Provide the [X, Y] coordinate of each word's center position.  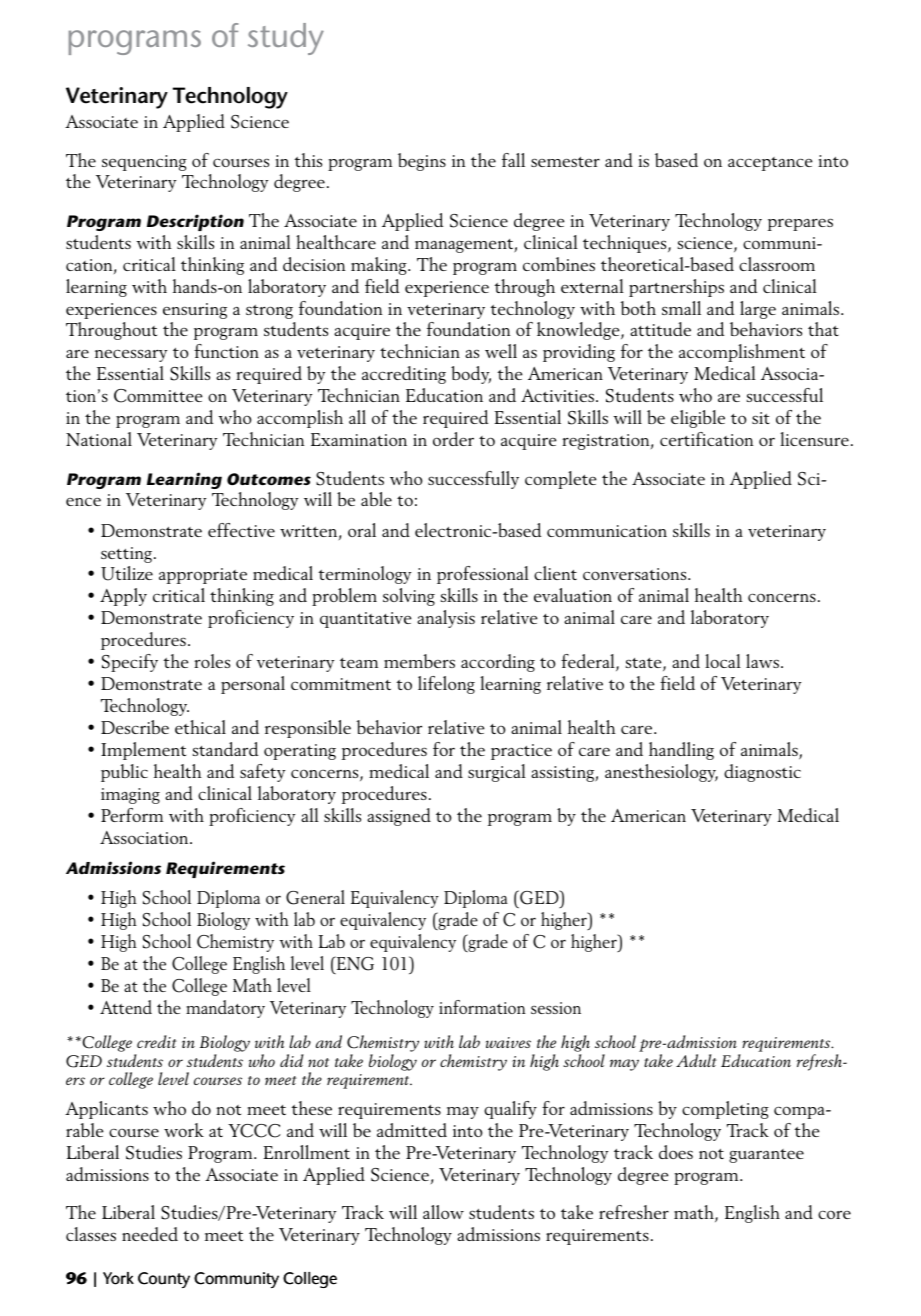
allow [443, 1212]
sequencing [144, 163]
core [834, 1214]
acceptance [770, 164]
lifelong [446, 685]
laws [762, 661]
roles [212, 661]
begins [422, 162]
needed [150, 1234]
